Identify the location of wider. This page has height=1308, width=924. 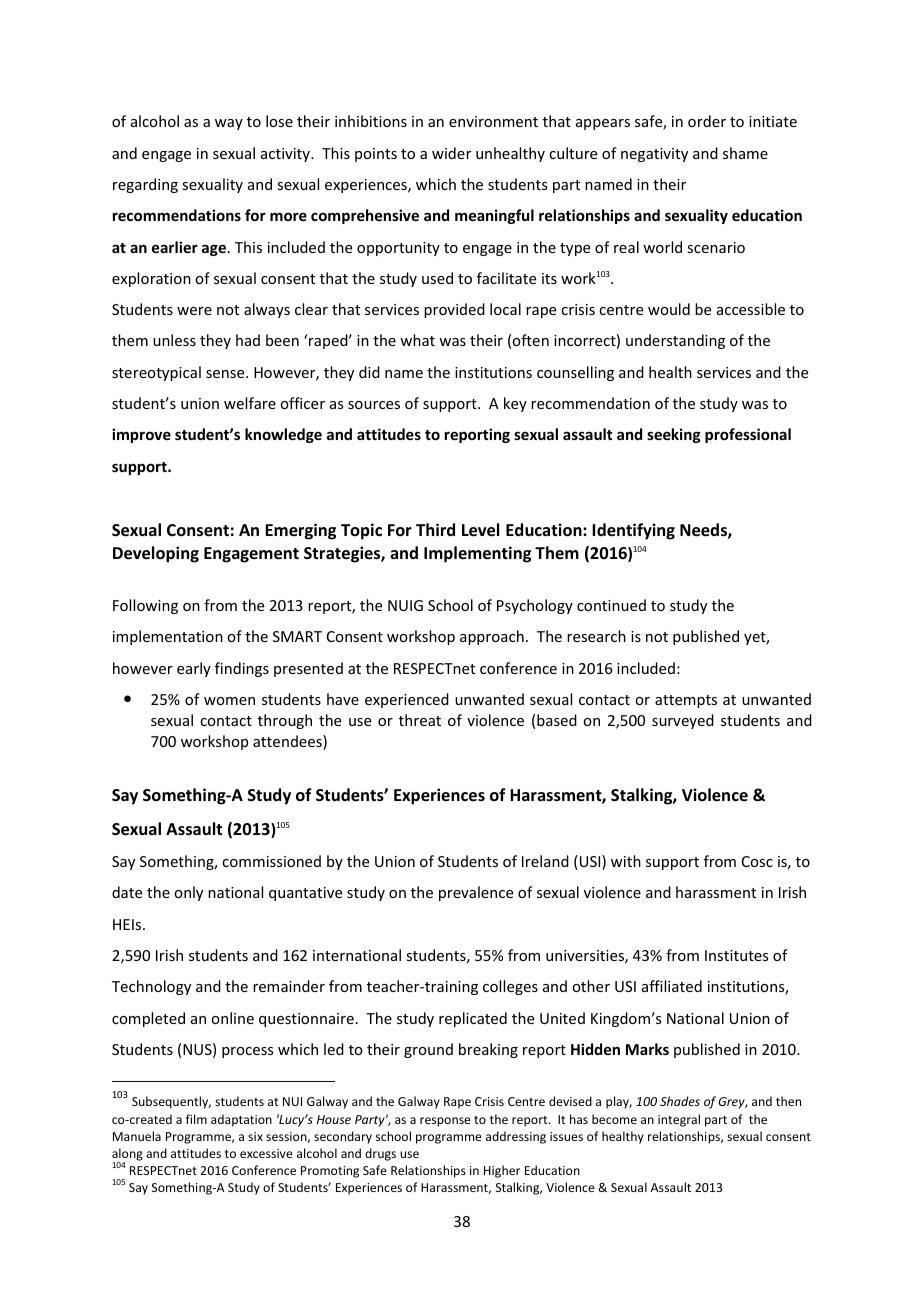
(451, 153).
